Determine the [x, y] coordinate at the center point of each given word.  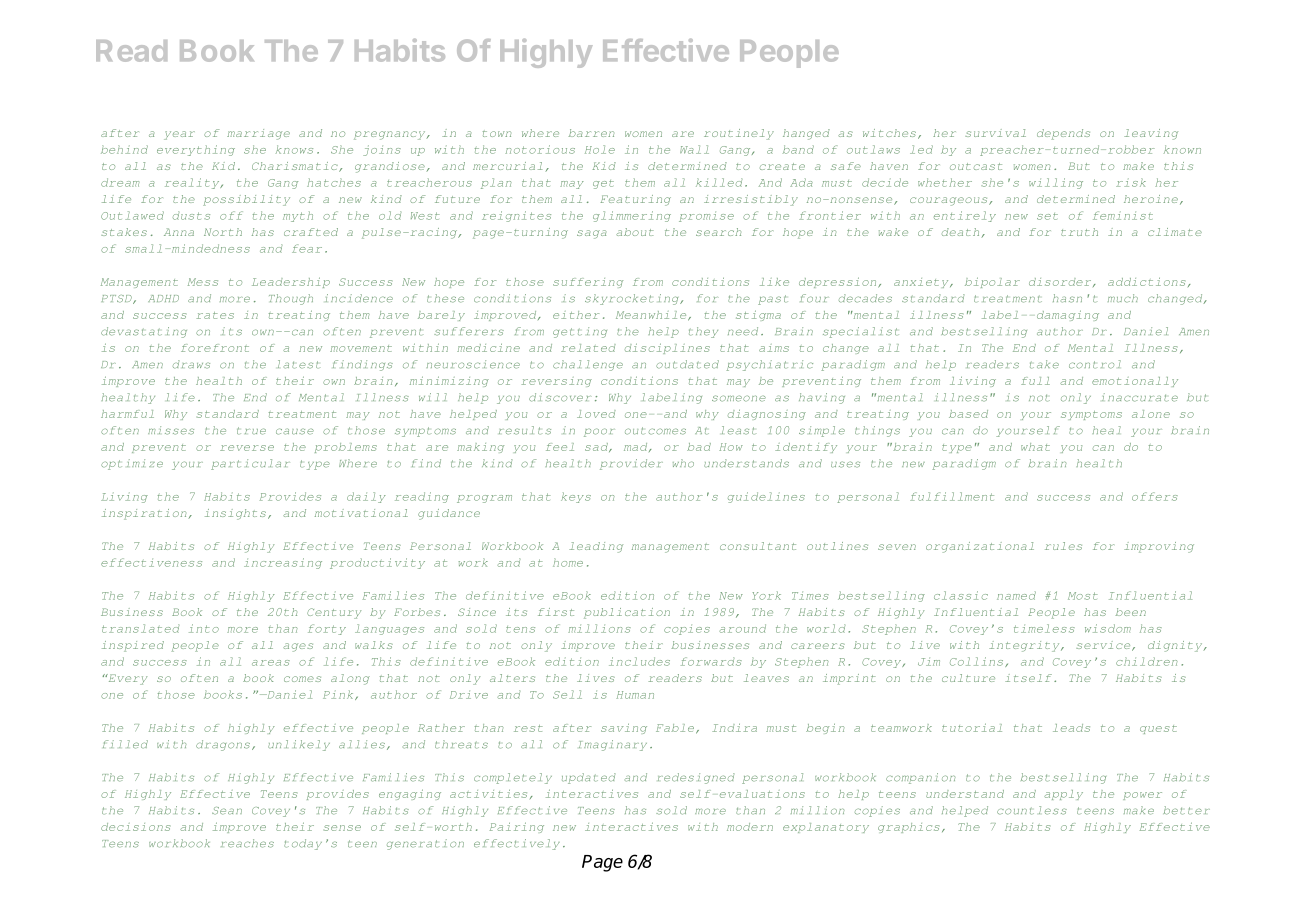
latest [298, 364]
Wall [694, 149]
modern [750, 827]
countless [1032, 810]
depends [1063, 134]
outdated [687, 364]
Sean [227, 811]
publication [627, 613]
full [1035, 381]
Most [1083, 596]
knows [294, 149]
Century [334, 613]
